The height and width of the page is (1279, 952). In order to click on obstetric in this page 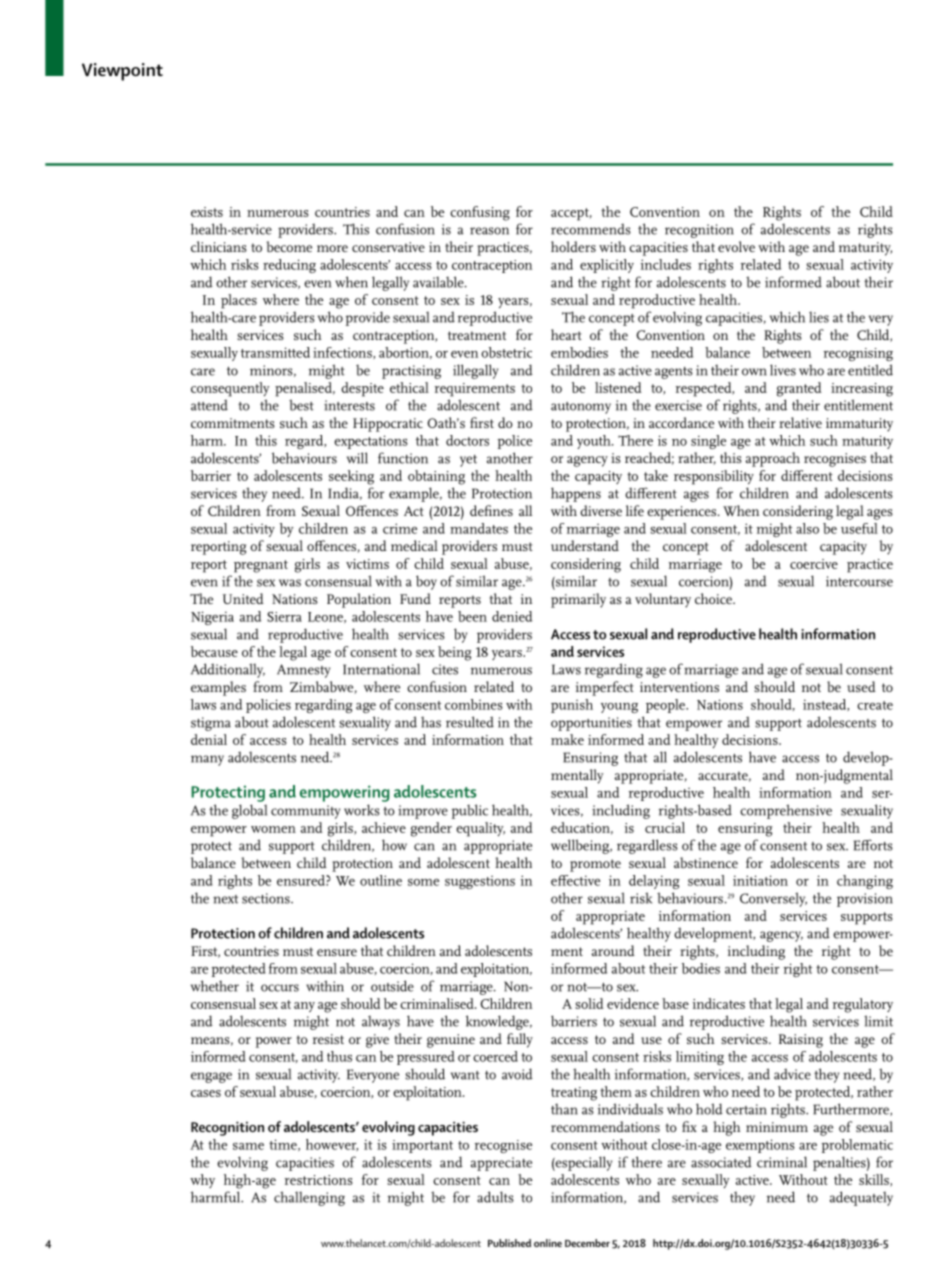, I will do `click(506, 352)`.
